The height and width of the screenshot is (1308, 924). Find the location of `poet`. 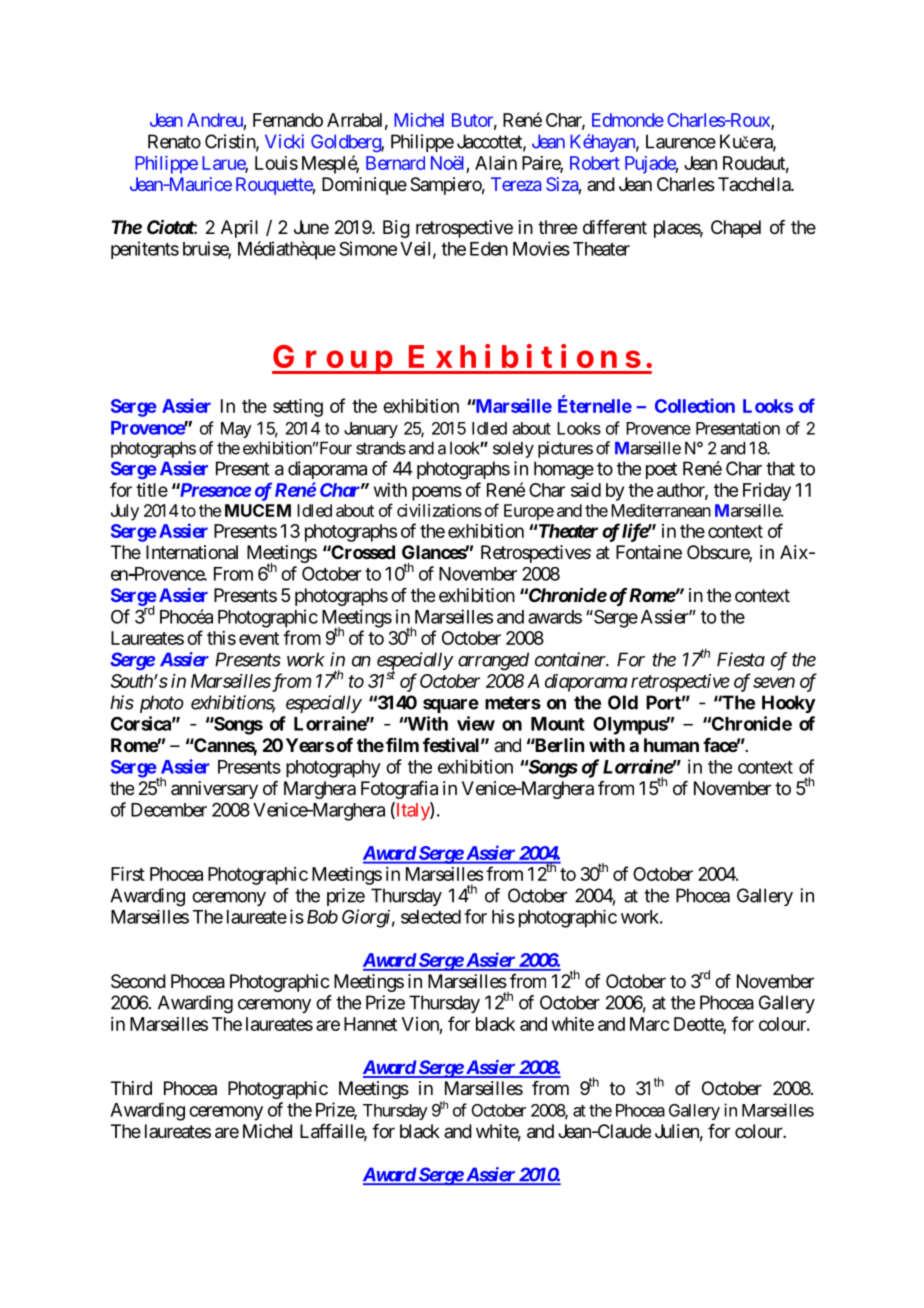

poet is located at coordinates (661, 470).
